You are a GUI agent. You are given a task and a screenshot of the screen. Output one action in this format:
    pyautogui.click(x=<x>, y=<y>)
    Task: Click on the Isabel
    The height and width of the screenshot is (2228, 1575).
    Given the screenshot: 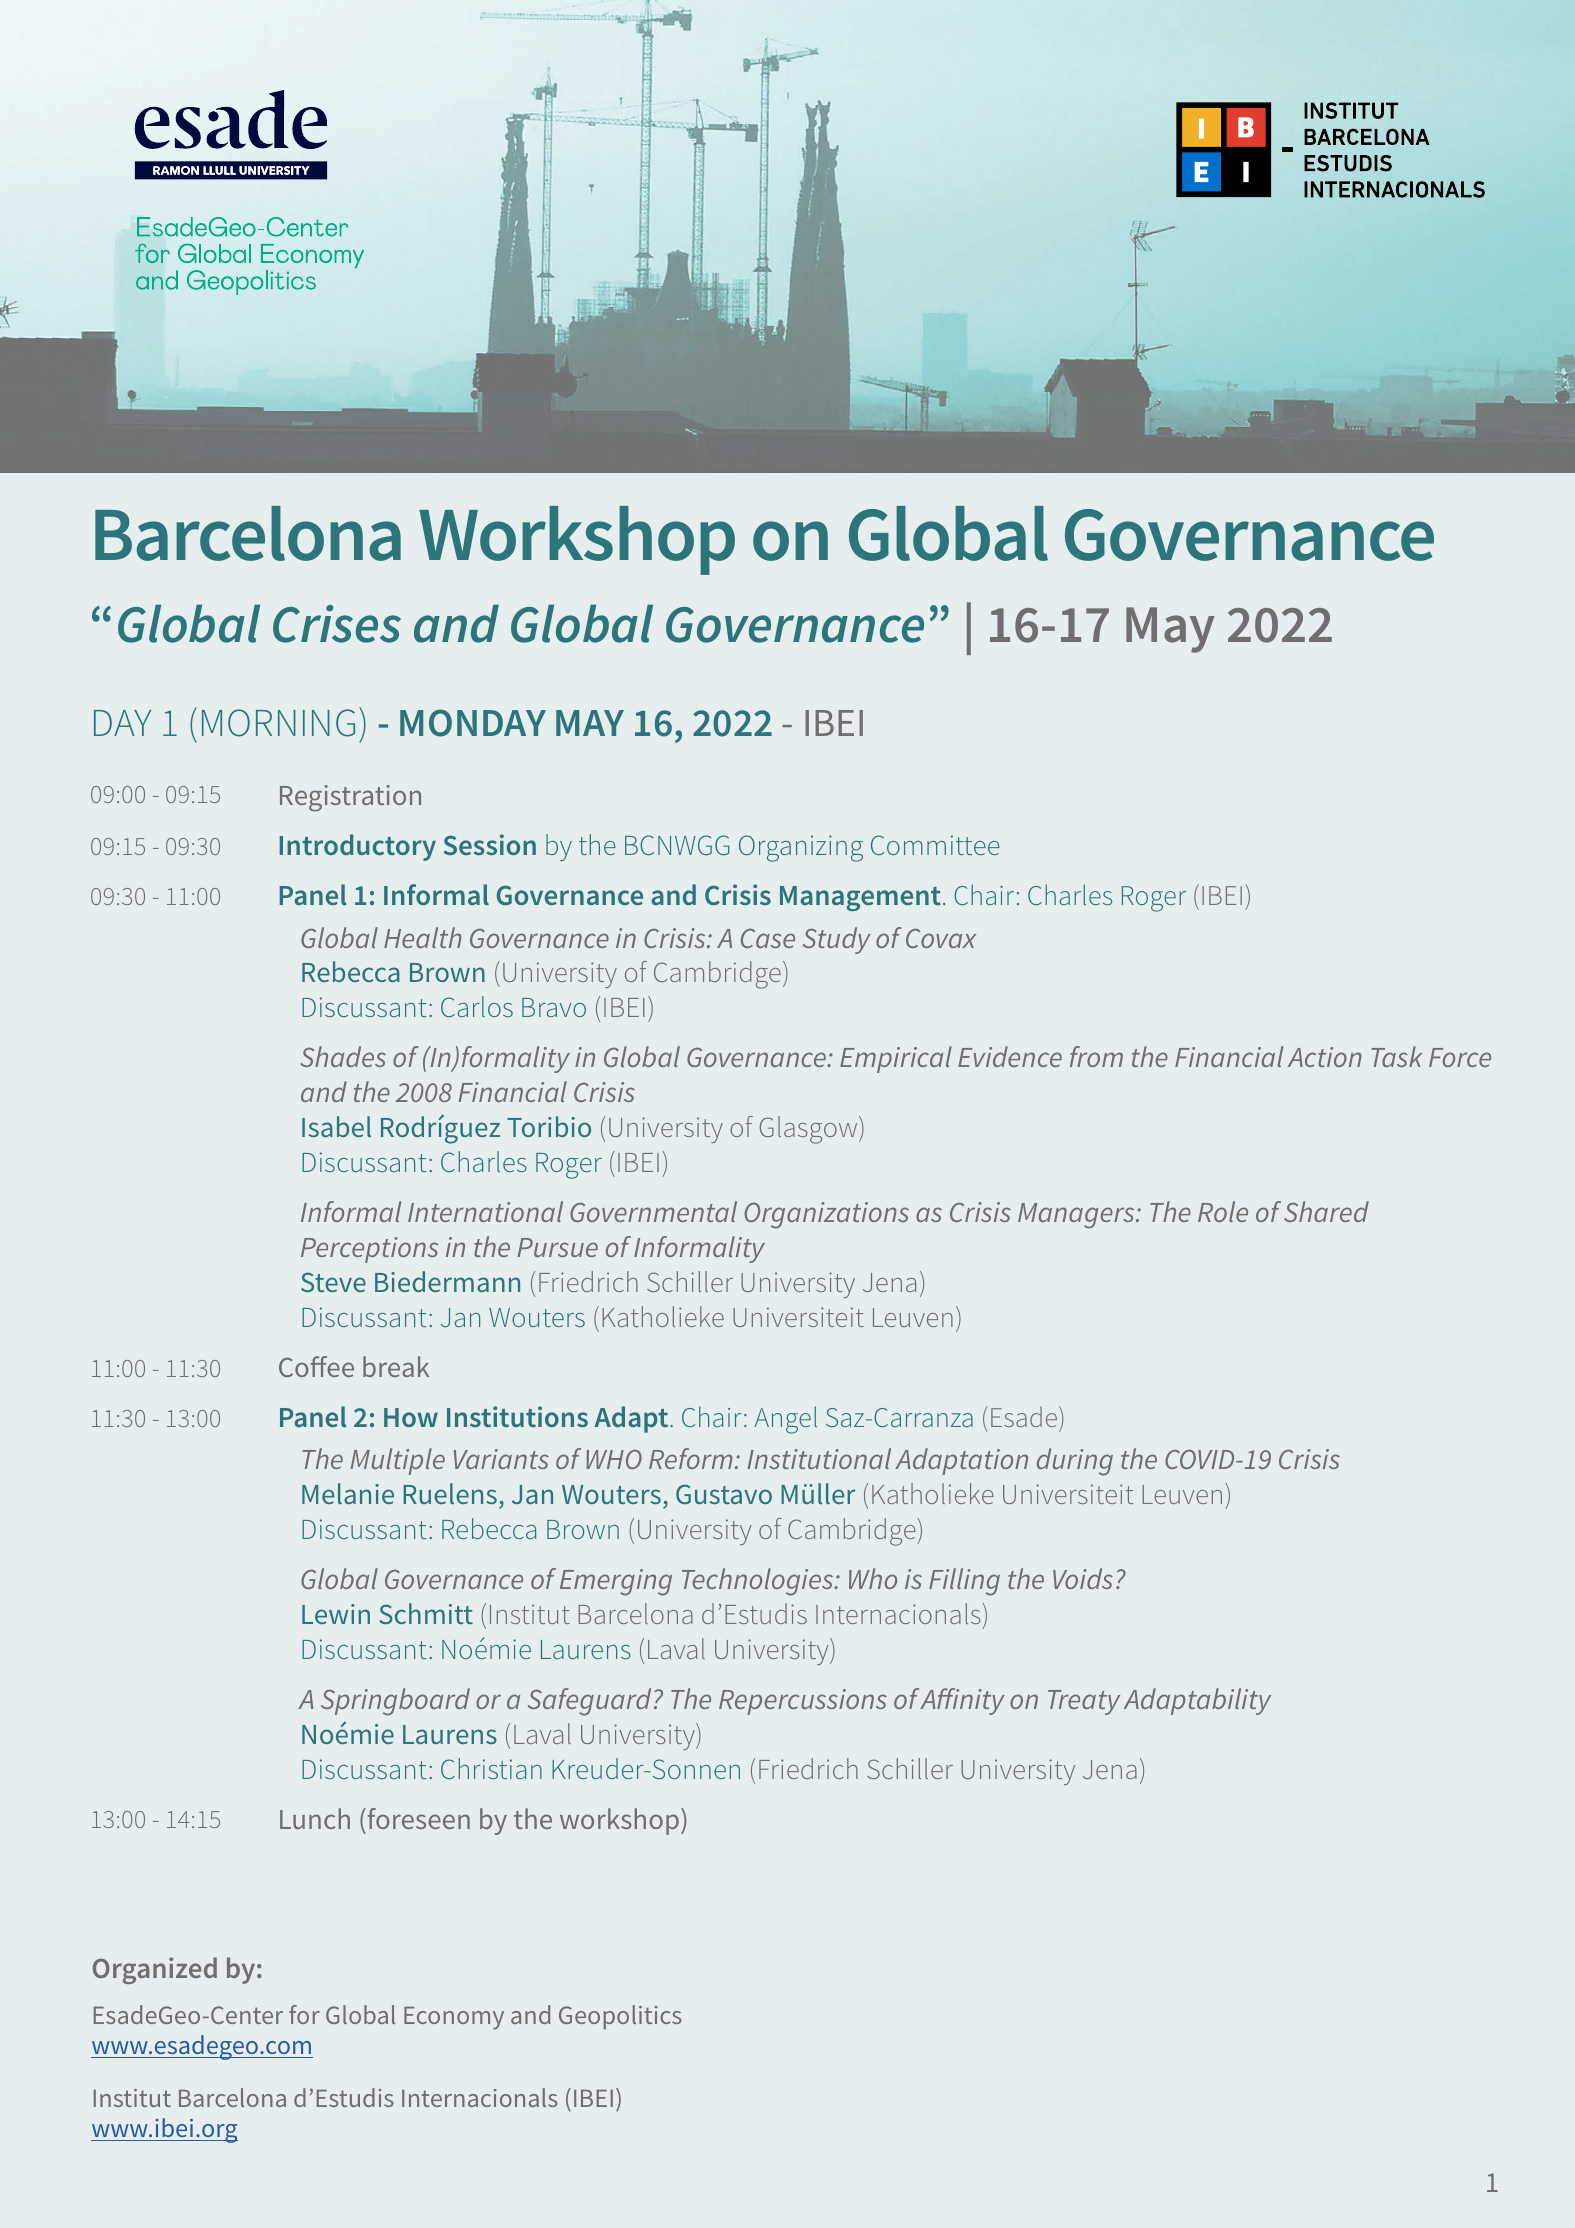 What is the action you would take?
    pyautogui.click(x=336, y=1126)
